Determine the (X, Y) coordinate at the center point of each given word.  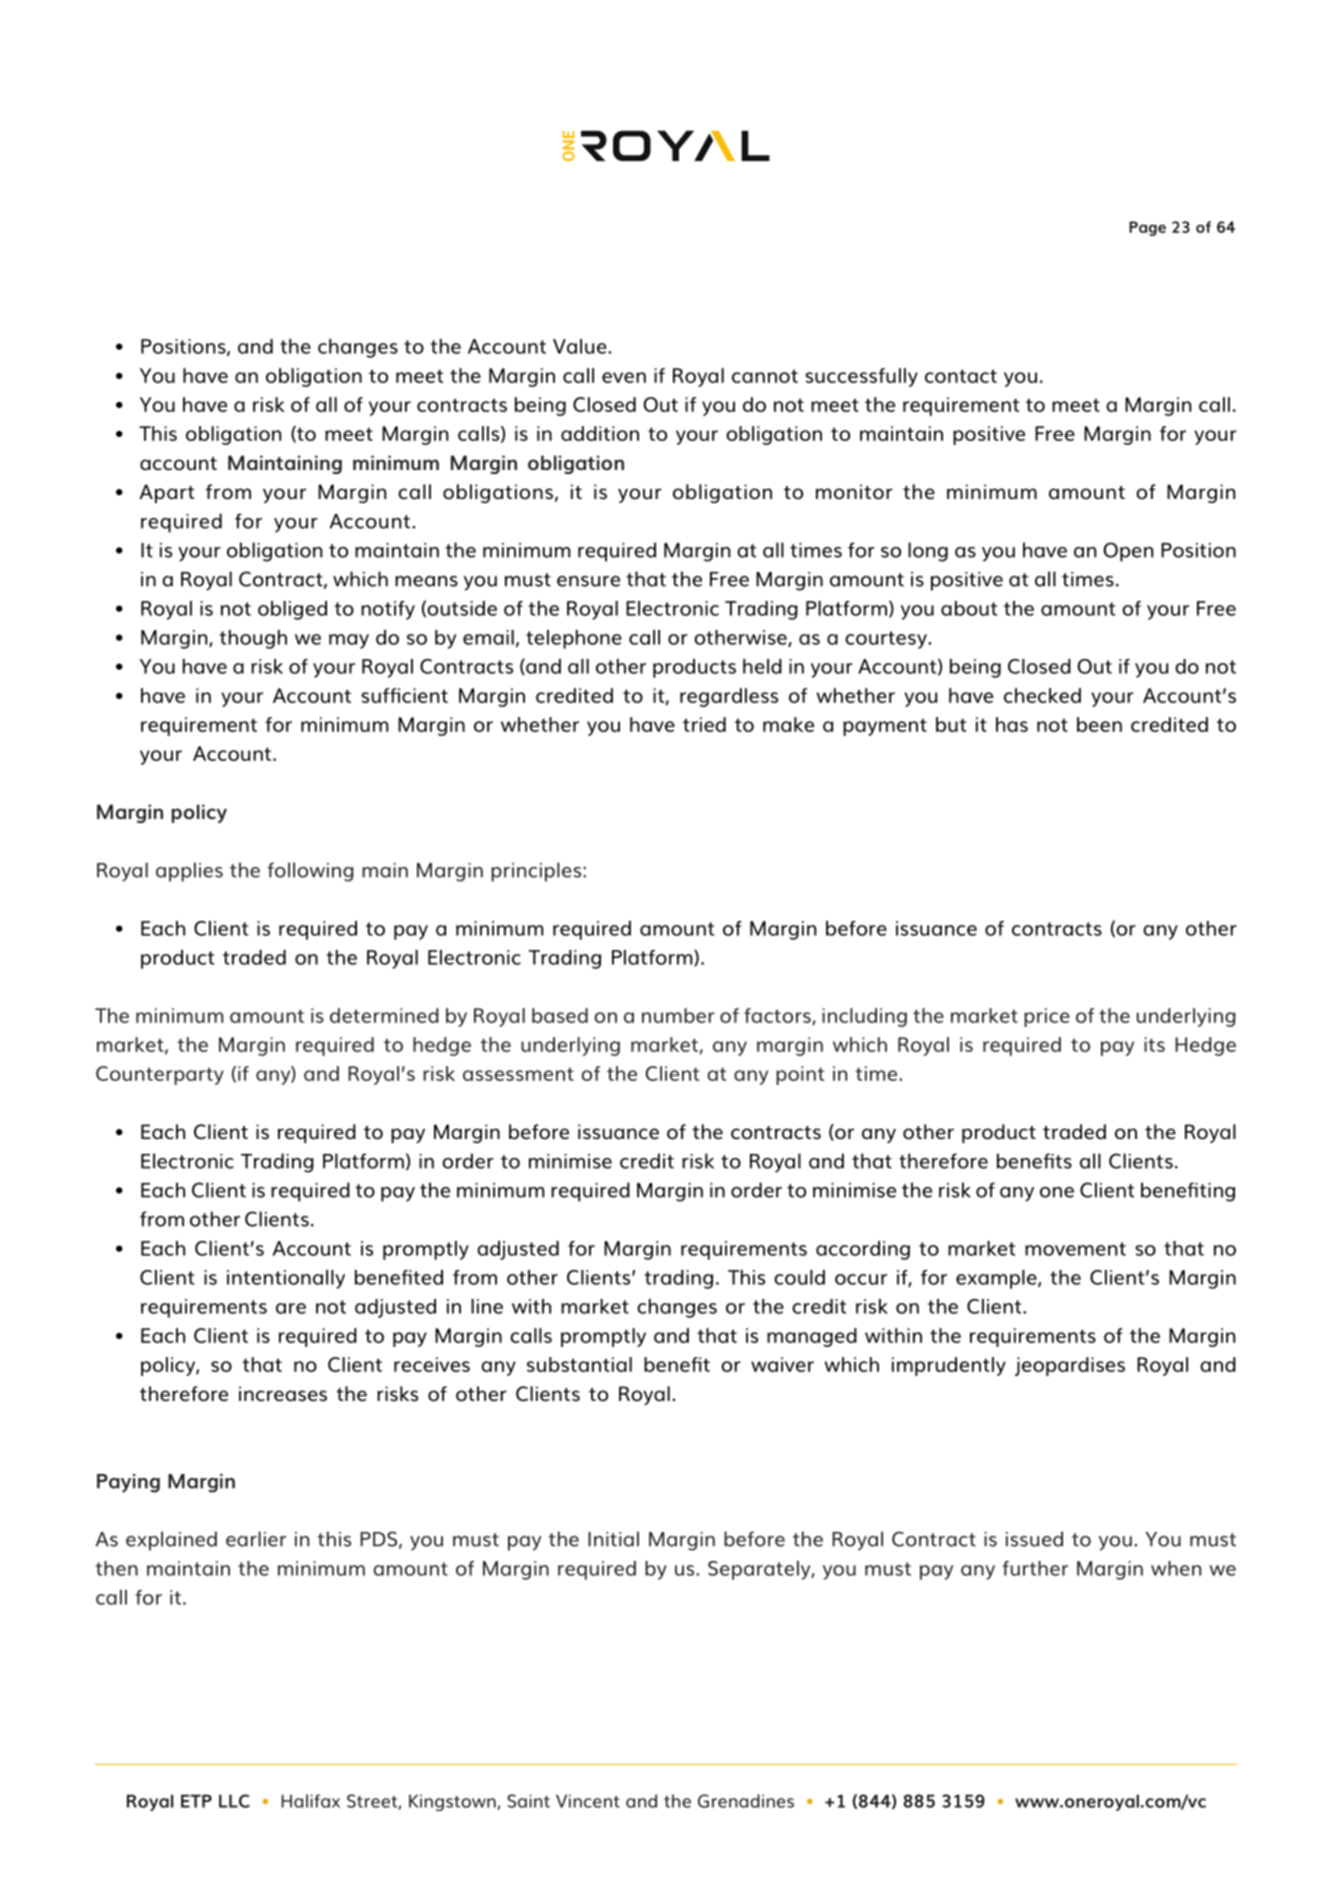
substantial (579, 1364)
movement (1075, 1249)
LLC (234, 1801)
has (1012, 724)
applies (189, 872)
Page (1147, 228)
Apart (166, 494)
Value (581, 346)
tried (704, 724)
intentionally (286, 1279)
